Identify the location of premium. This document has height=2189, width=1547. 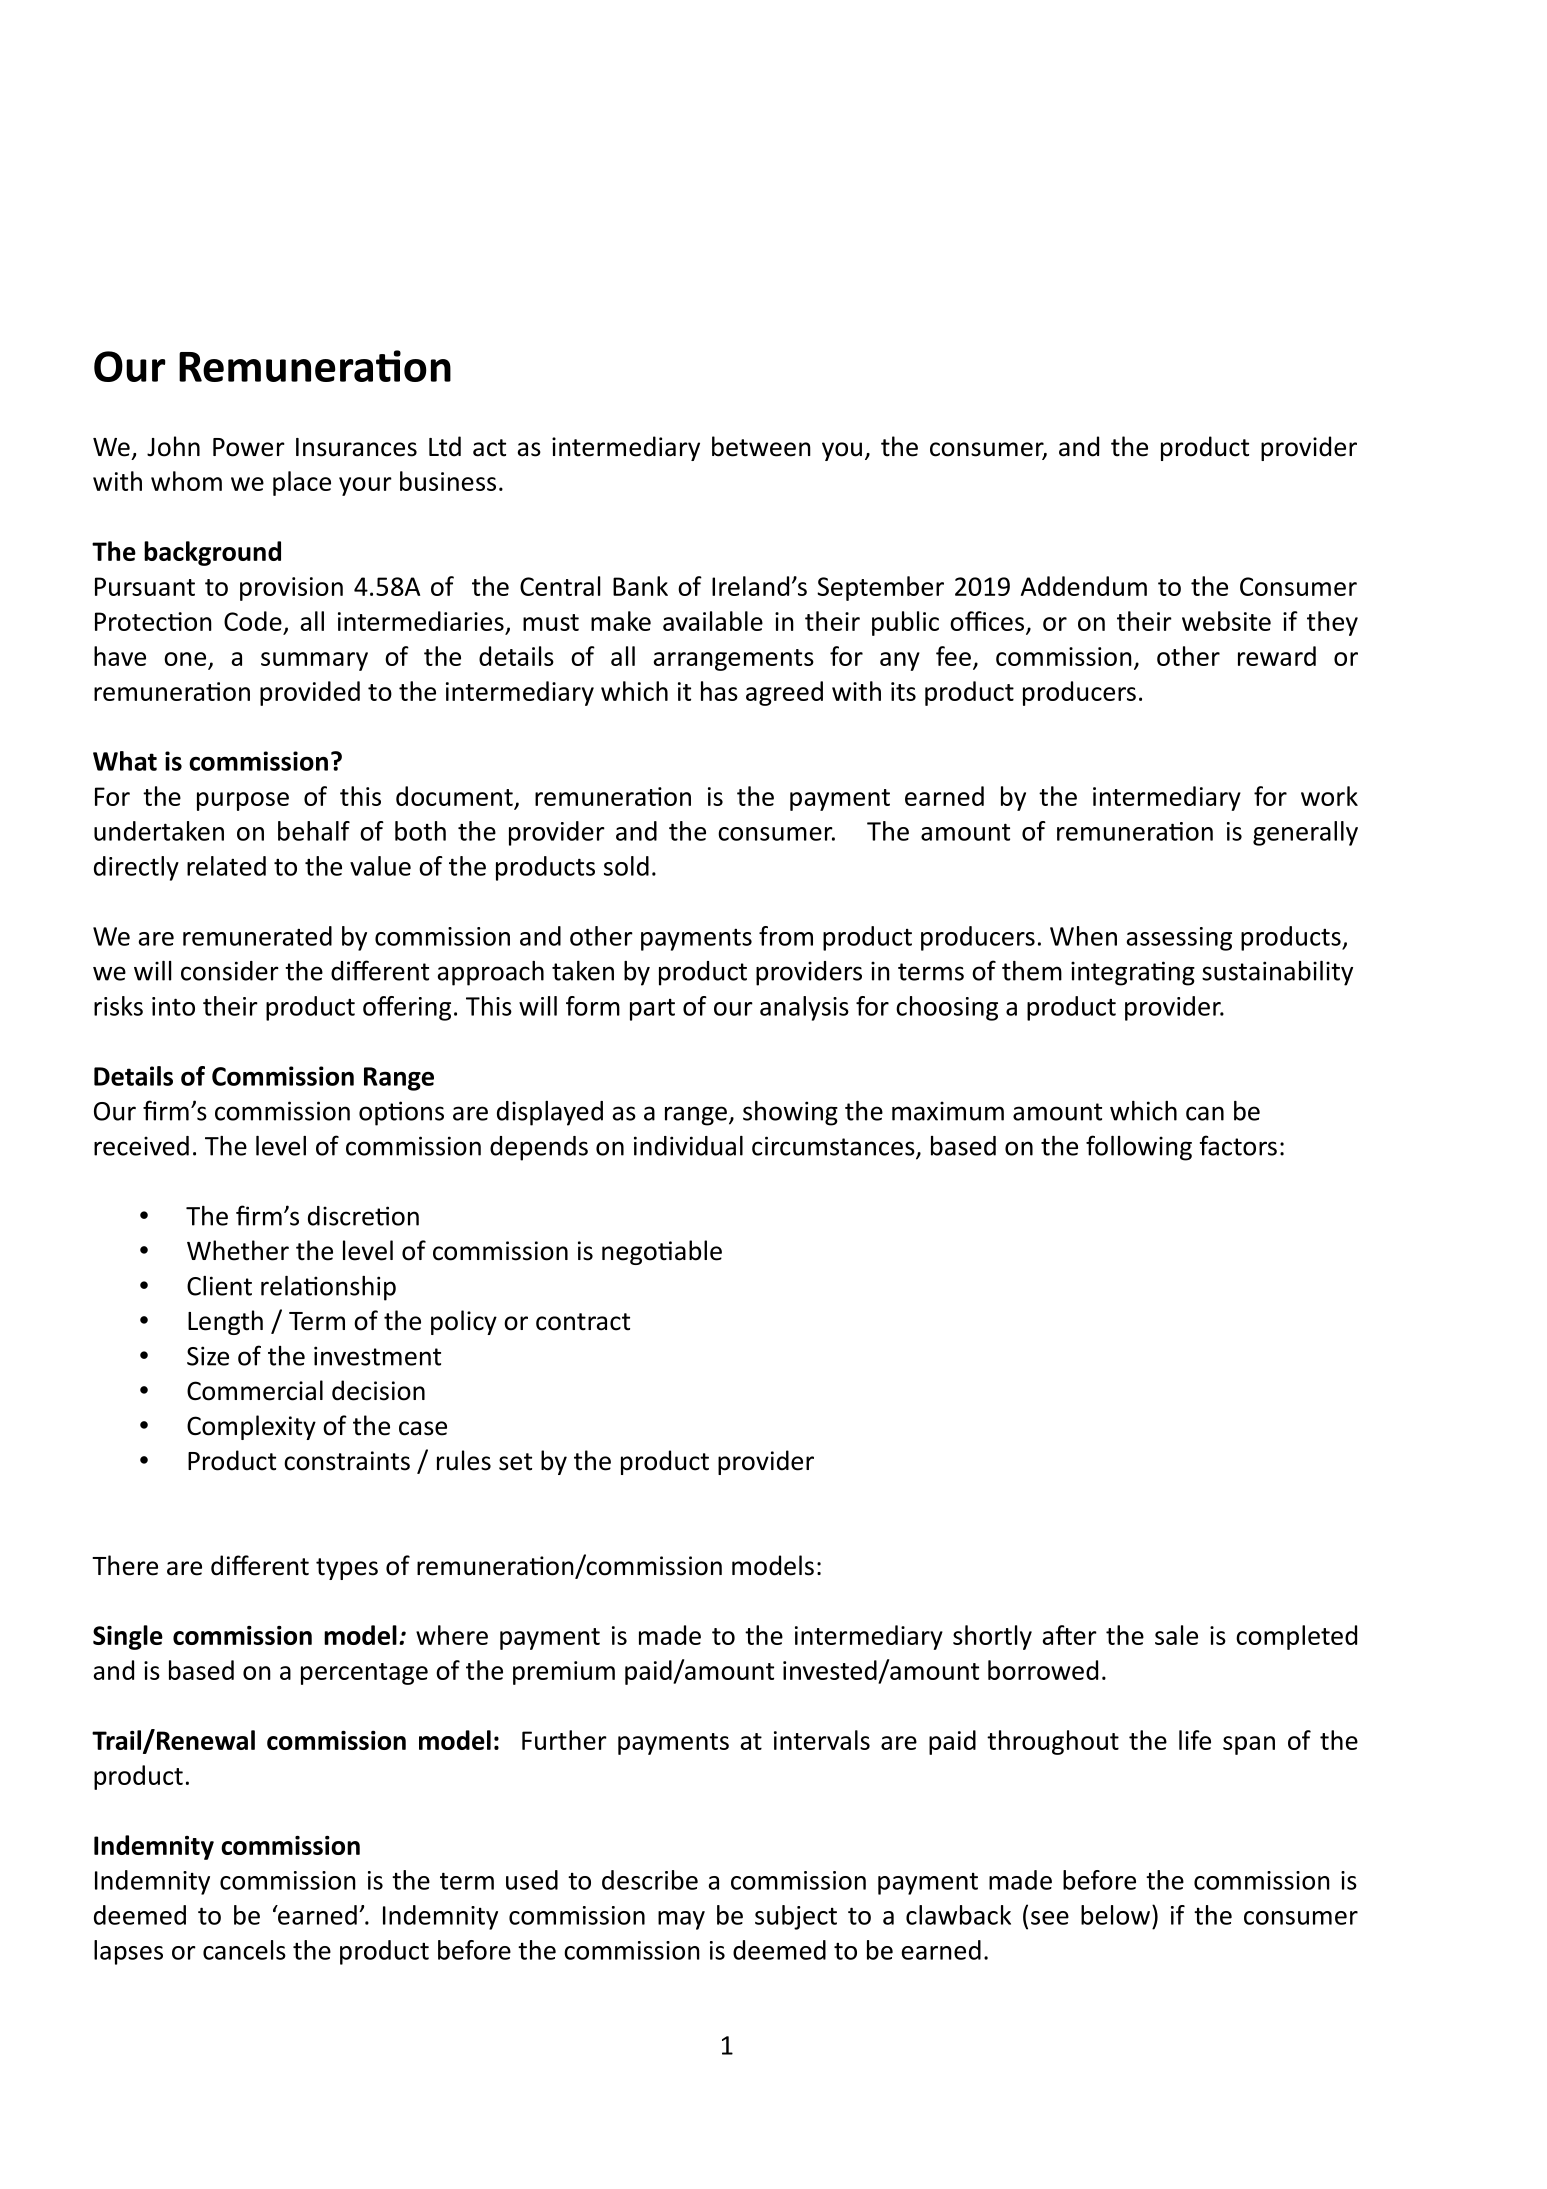
(564, 1673).
